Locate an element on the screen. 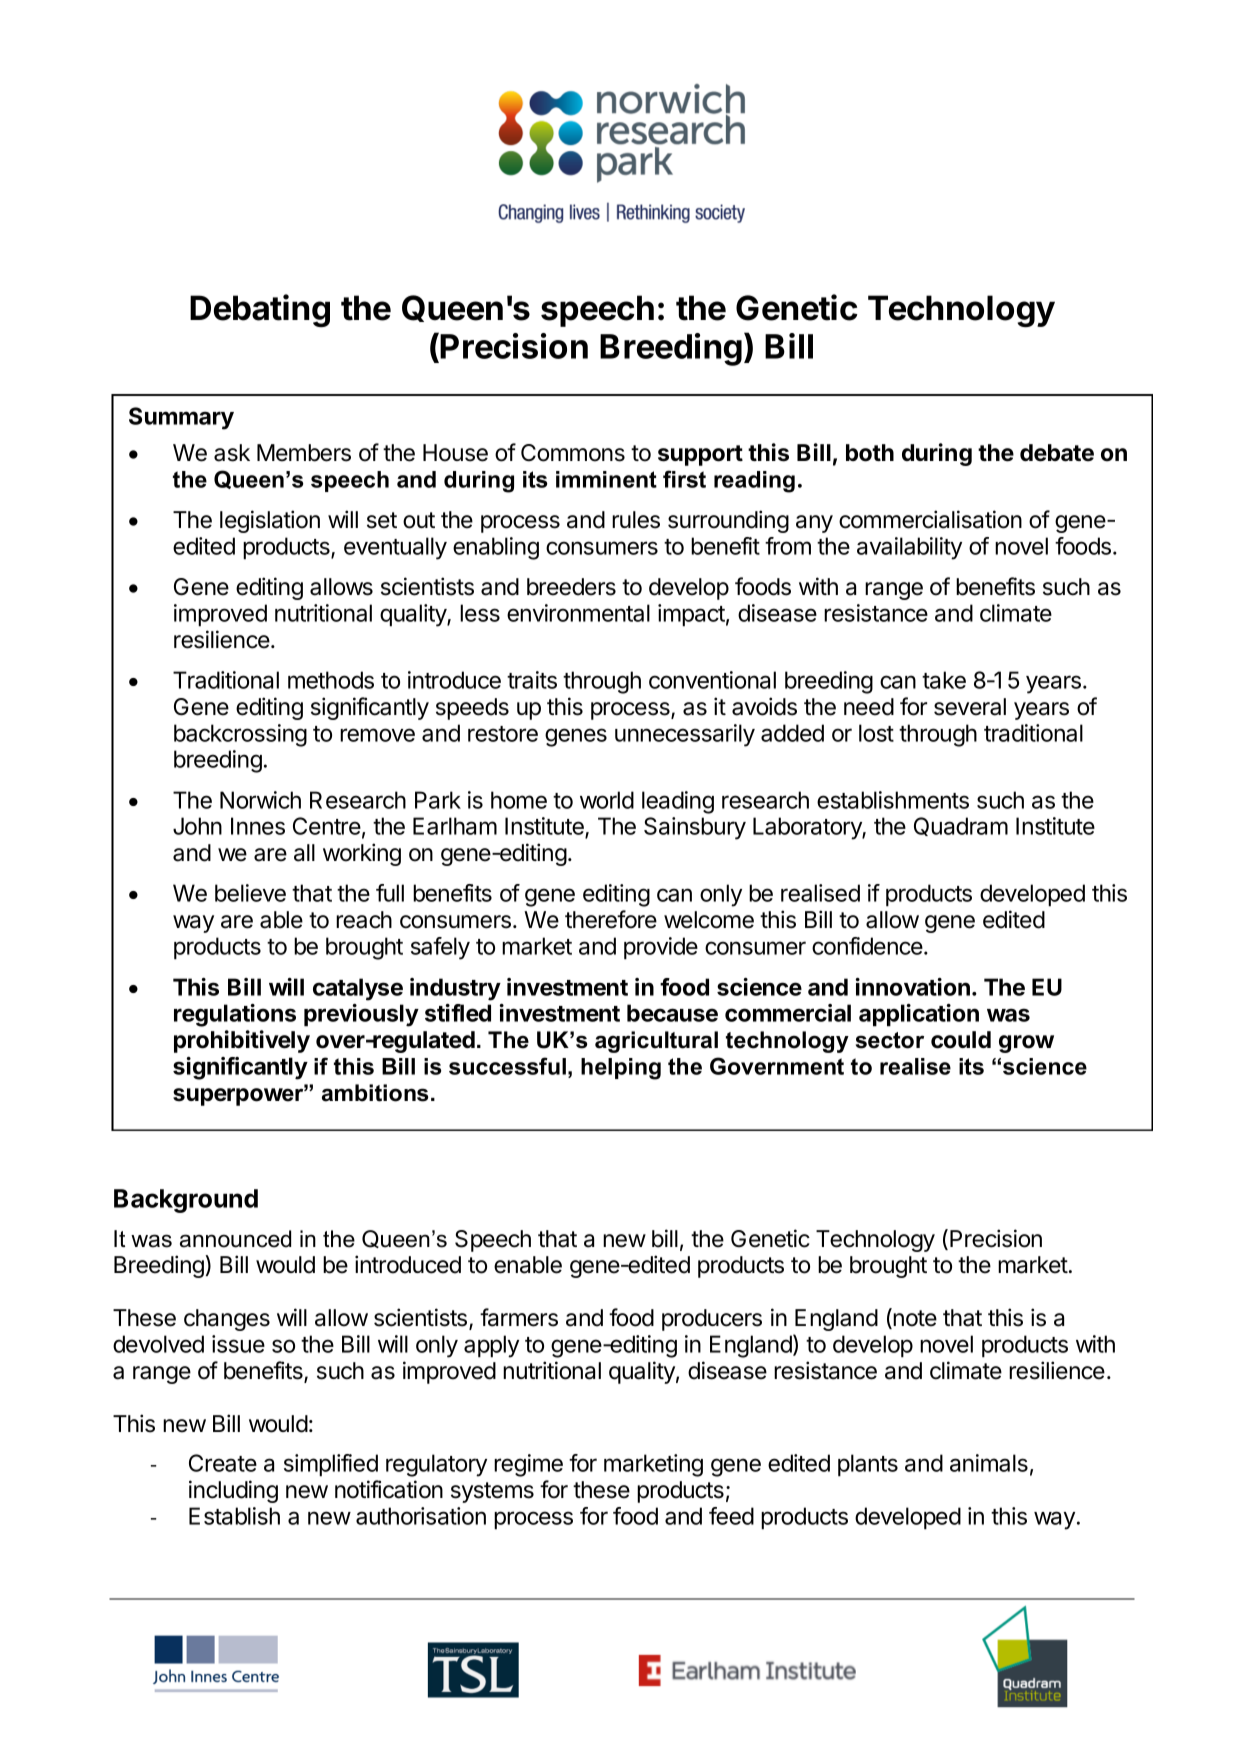  Commons is located at coordinates (573, 453).
